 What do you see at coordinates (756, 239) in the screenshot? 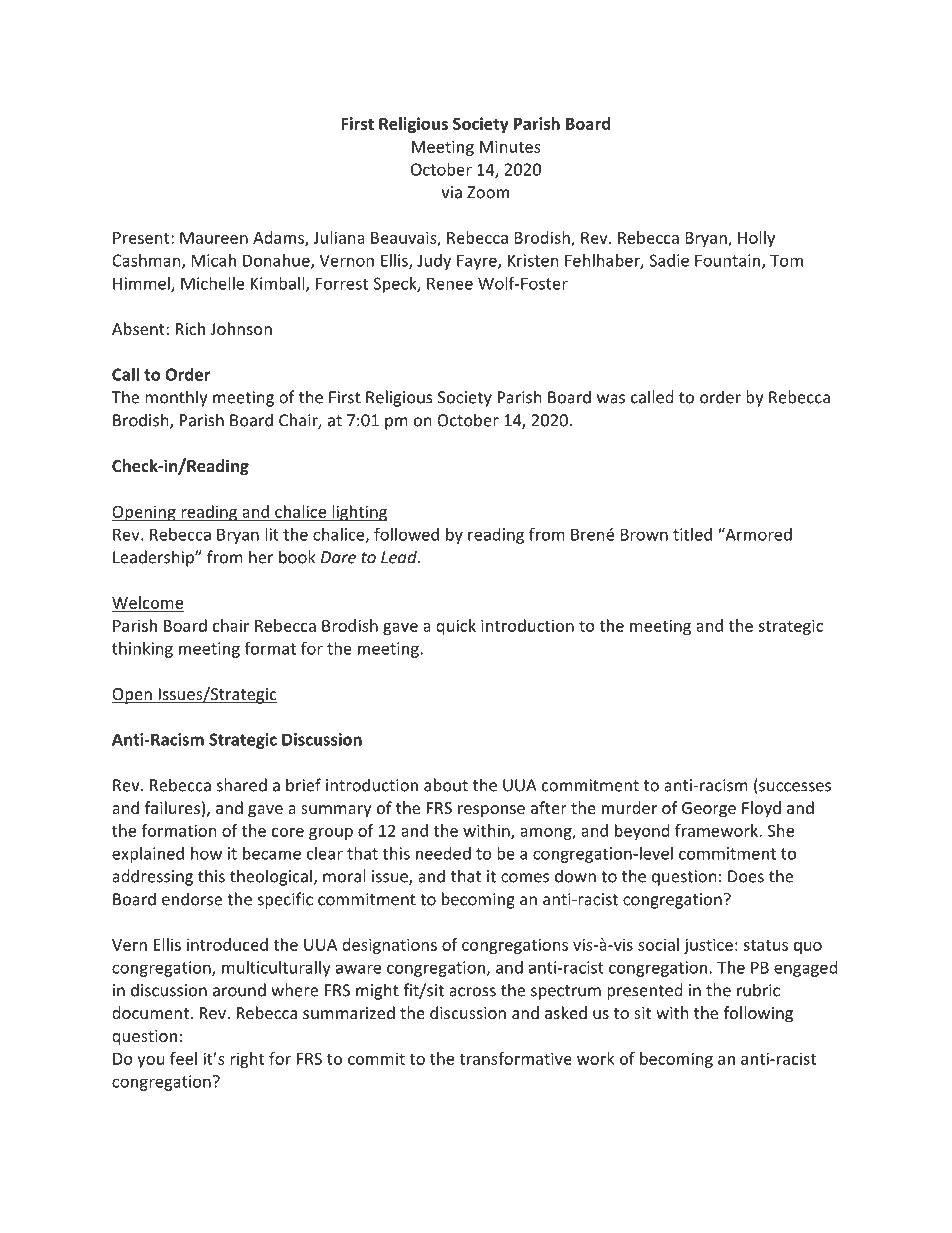
I see `Holly` at bounding box center [756, 239].
